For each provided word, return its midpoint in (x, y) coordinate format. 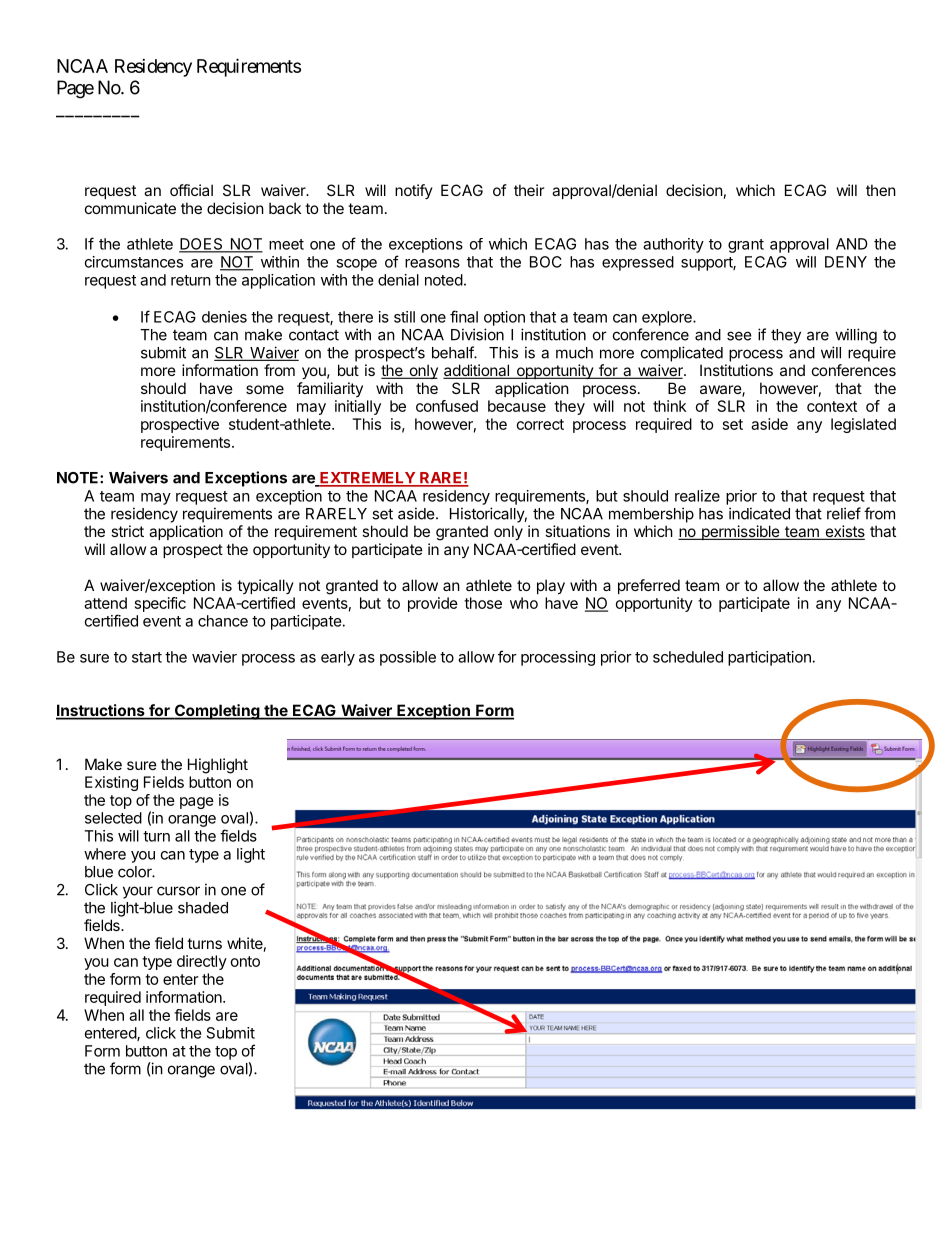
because (517, 406)
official (191, 190)
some (265, 389)
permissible (741, 532)
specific (160, 604)
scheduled (688, 657)
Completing (217, 712)
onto (245, 961)
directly (202, 962)
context (832, 406)
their (529, 190)
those (483, 603)
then (881, 190)
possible (408, 658)
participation (769, 658)
